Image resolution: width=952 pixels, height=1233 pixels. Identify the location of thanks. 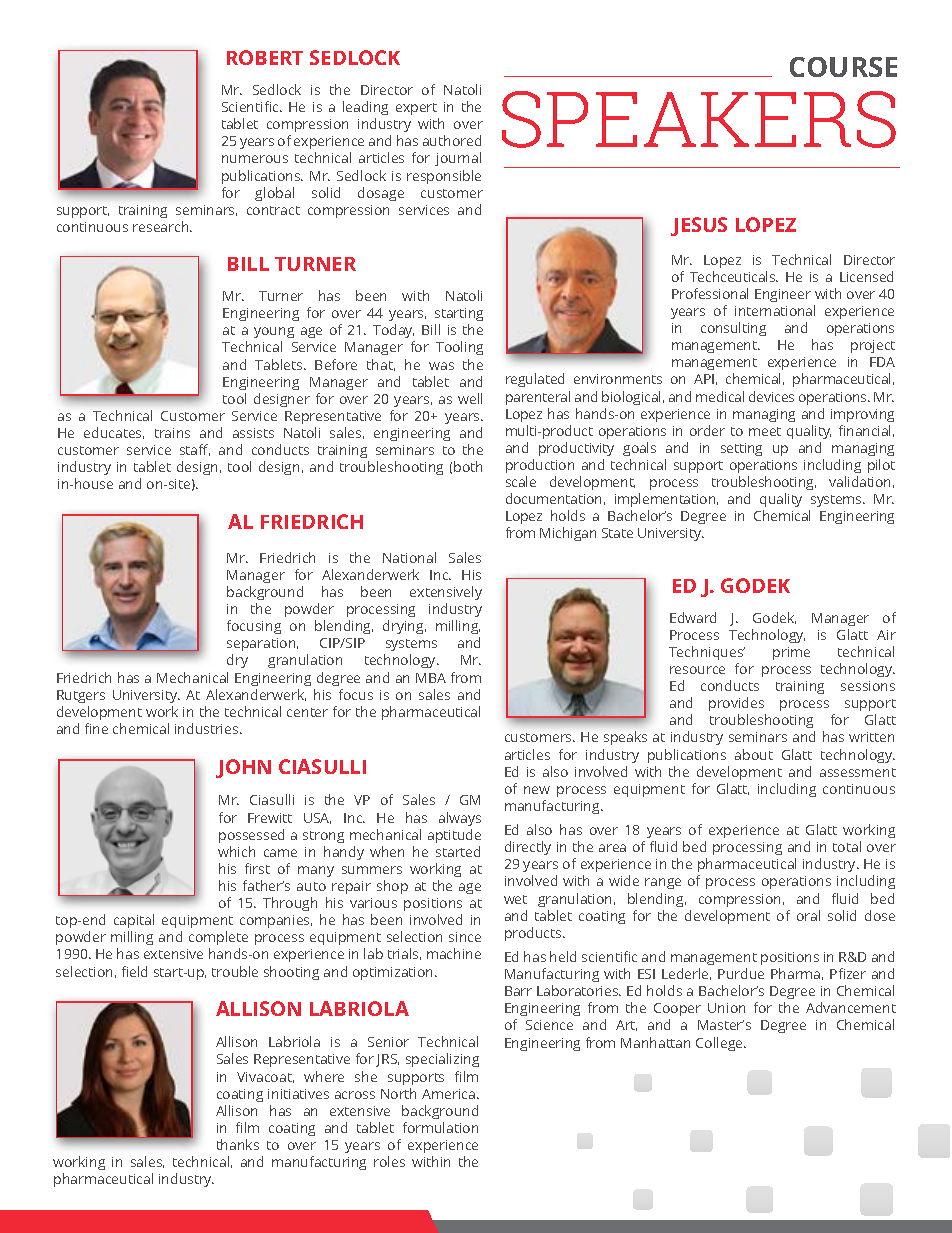
(238, 1144).
